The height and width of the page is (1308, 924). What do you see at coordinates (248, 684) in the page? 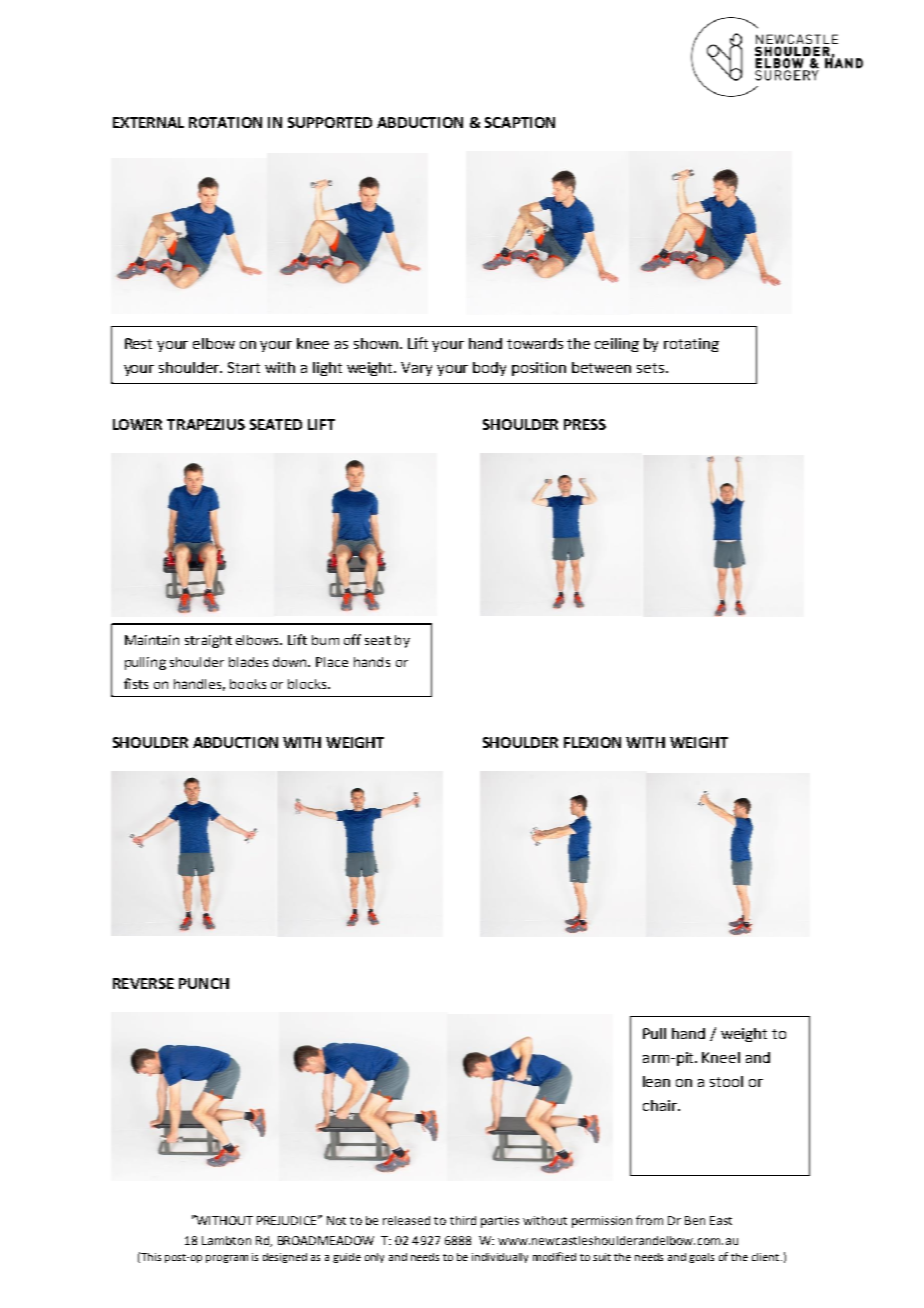
I see `books` at bounding box center [248, 684].
